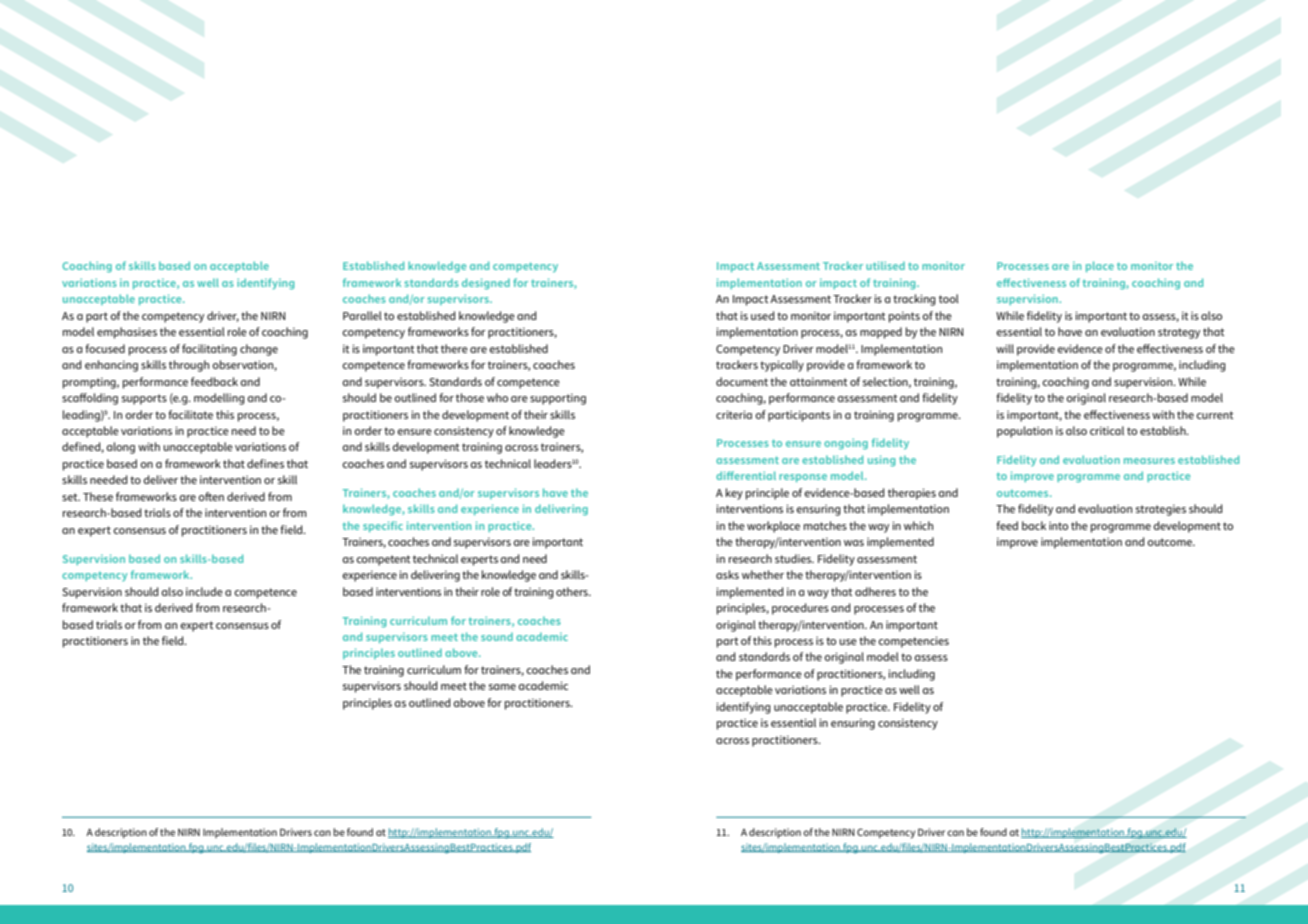 This image has width=1308, height=924. What do you see at coordinates (949, 298) in the image?
I see `tool` at bounding box center [949, 298].
